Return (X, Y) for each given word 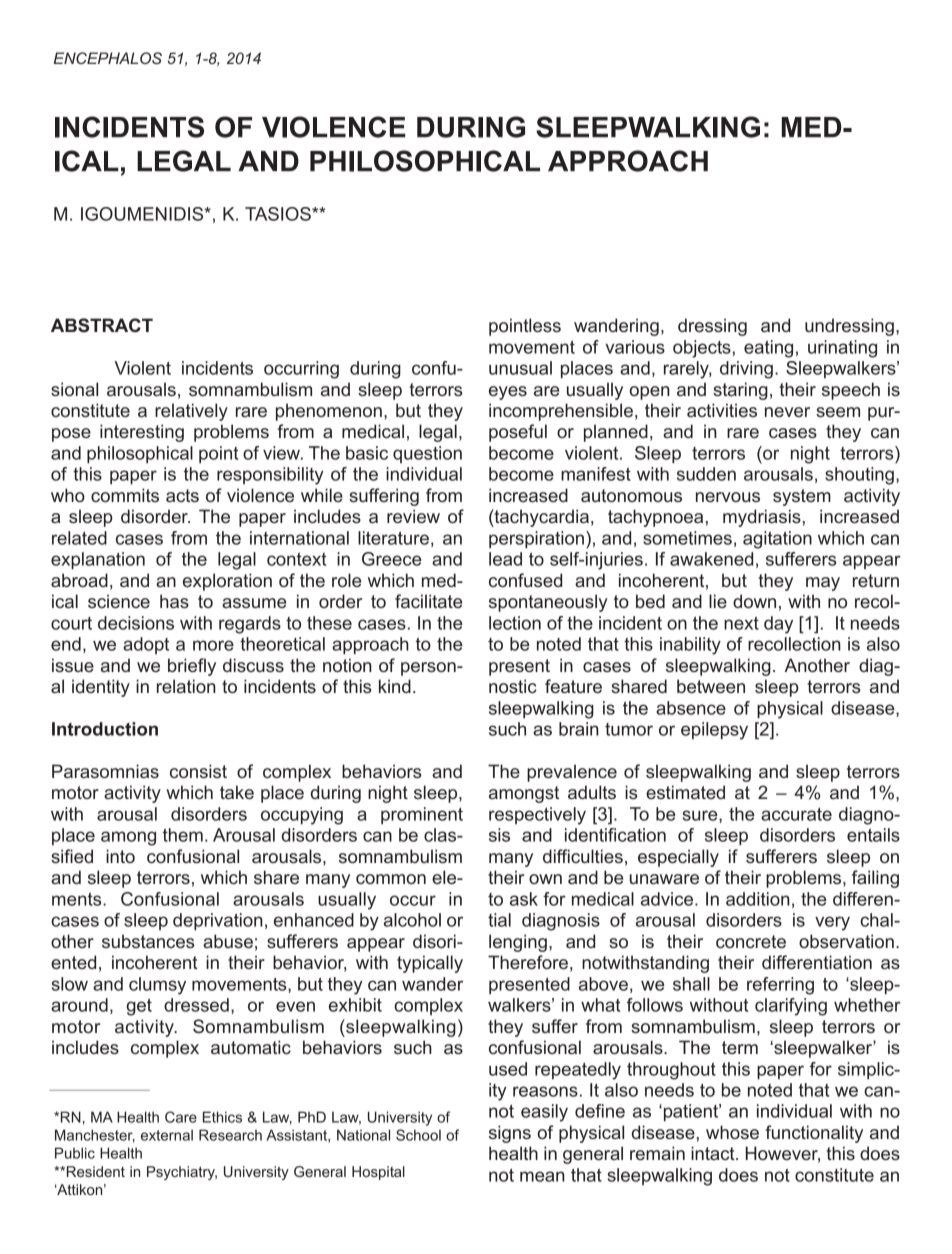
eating (768, 349)
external (167, 1135)
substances (148, 941)
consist (198, 771)
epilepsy (714, 731)
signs (510, 1134)
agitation (777, 540)
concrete (751, 941)
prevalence (572, 773)
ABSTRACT (102, 325)
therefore (528, 962)
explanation (98, 560)
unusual (520, 368)
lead (505, 559)
